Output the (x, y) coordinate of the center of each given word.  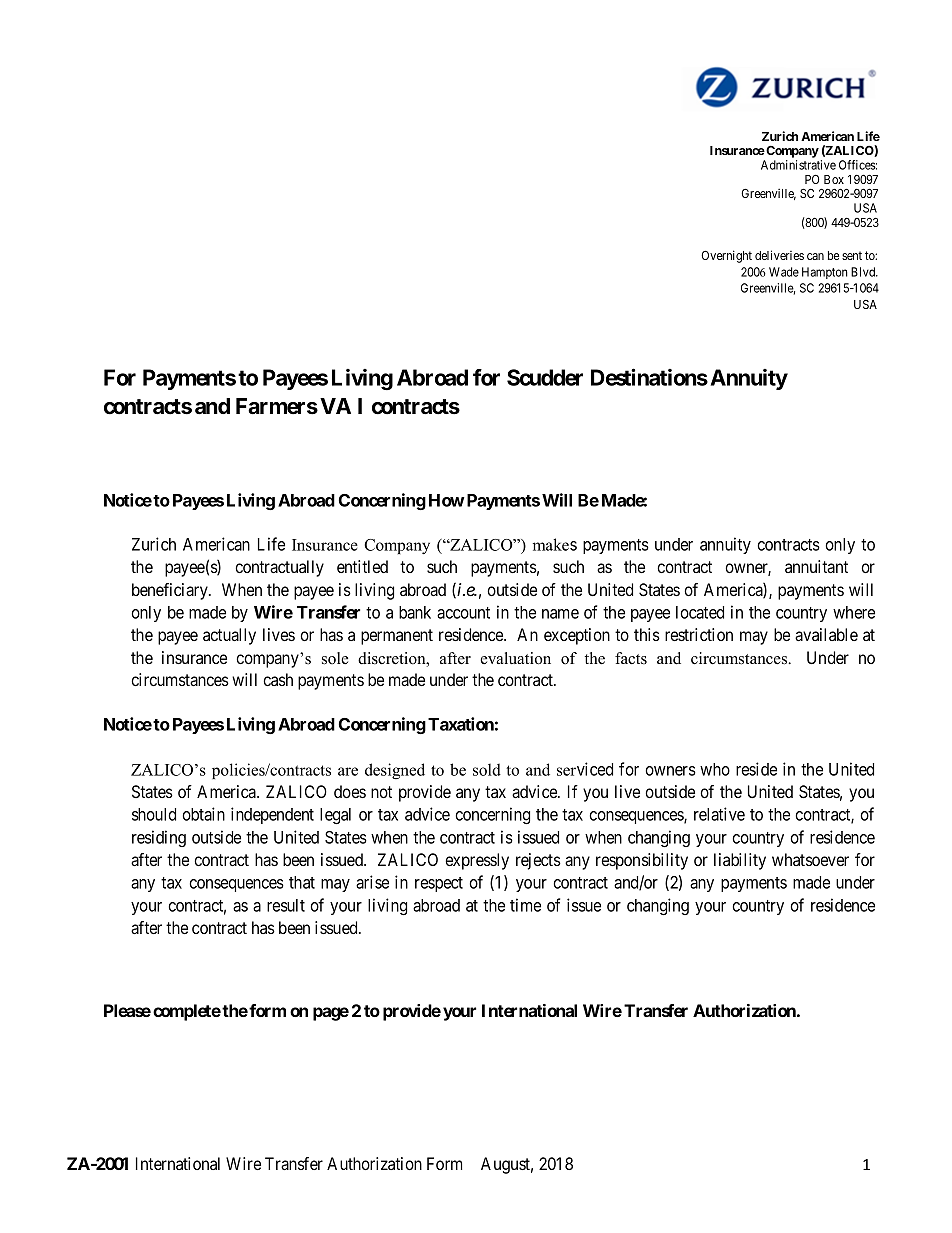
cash (278, 679)
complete (187, 1012)
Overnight (726, 256)
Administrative (798, 165)
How (446, 500)
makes (555, 544)
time (525, 905)
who (715, 769)
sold (487, 769)
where (854, 612)
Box (834, 179)
